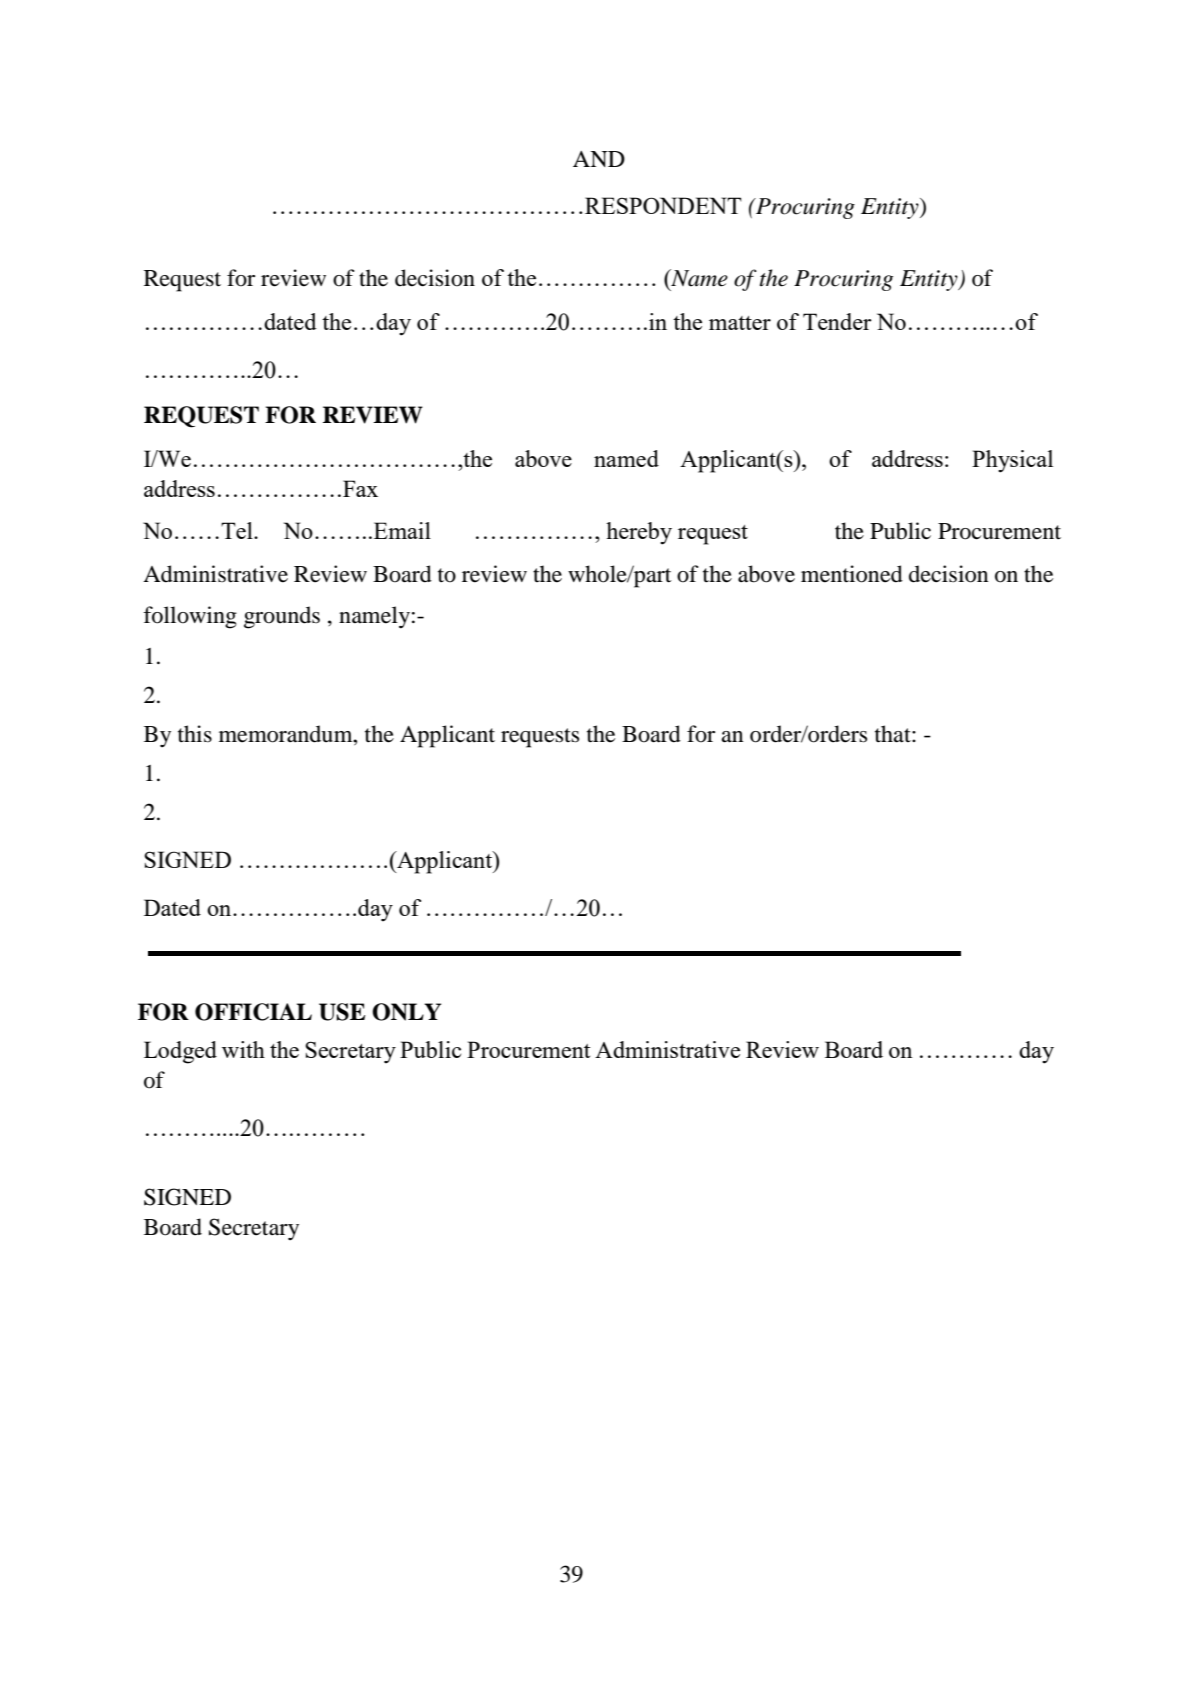  What do you see at coordinates (253, 1012) in the image?
I see `OFFICIAL` at bounding box center [253, 1012].
